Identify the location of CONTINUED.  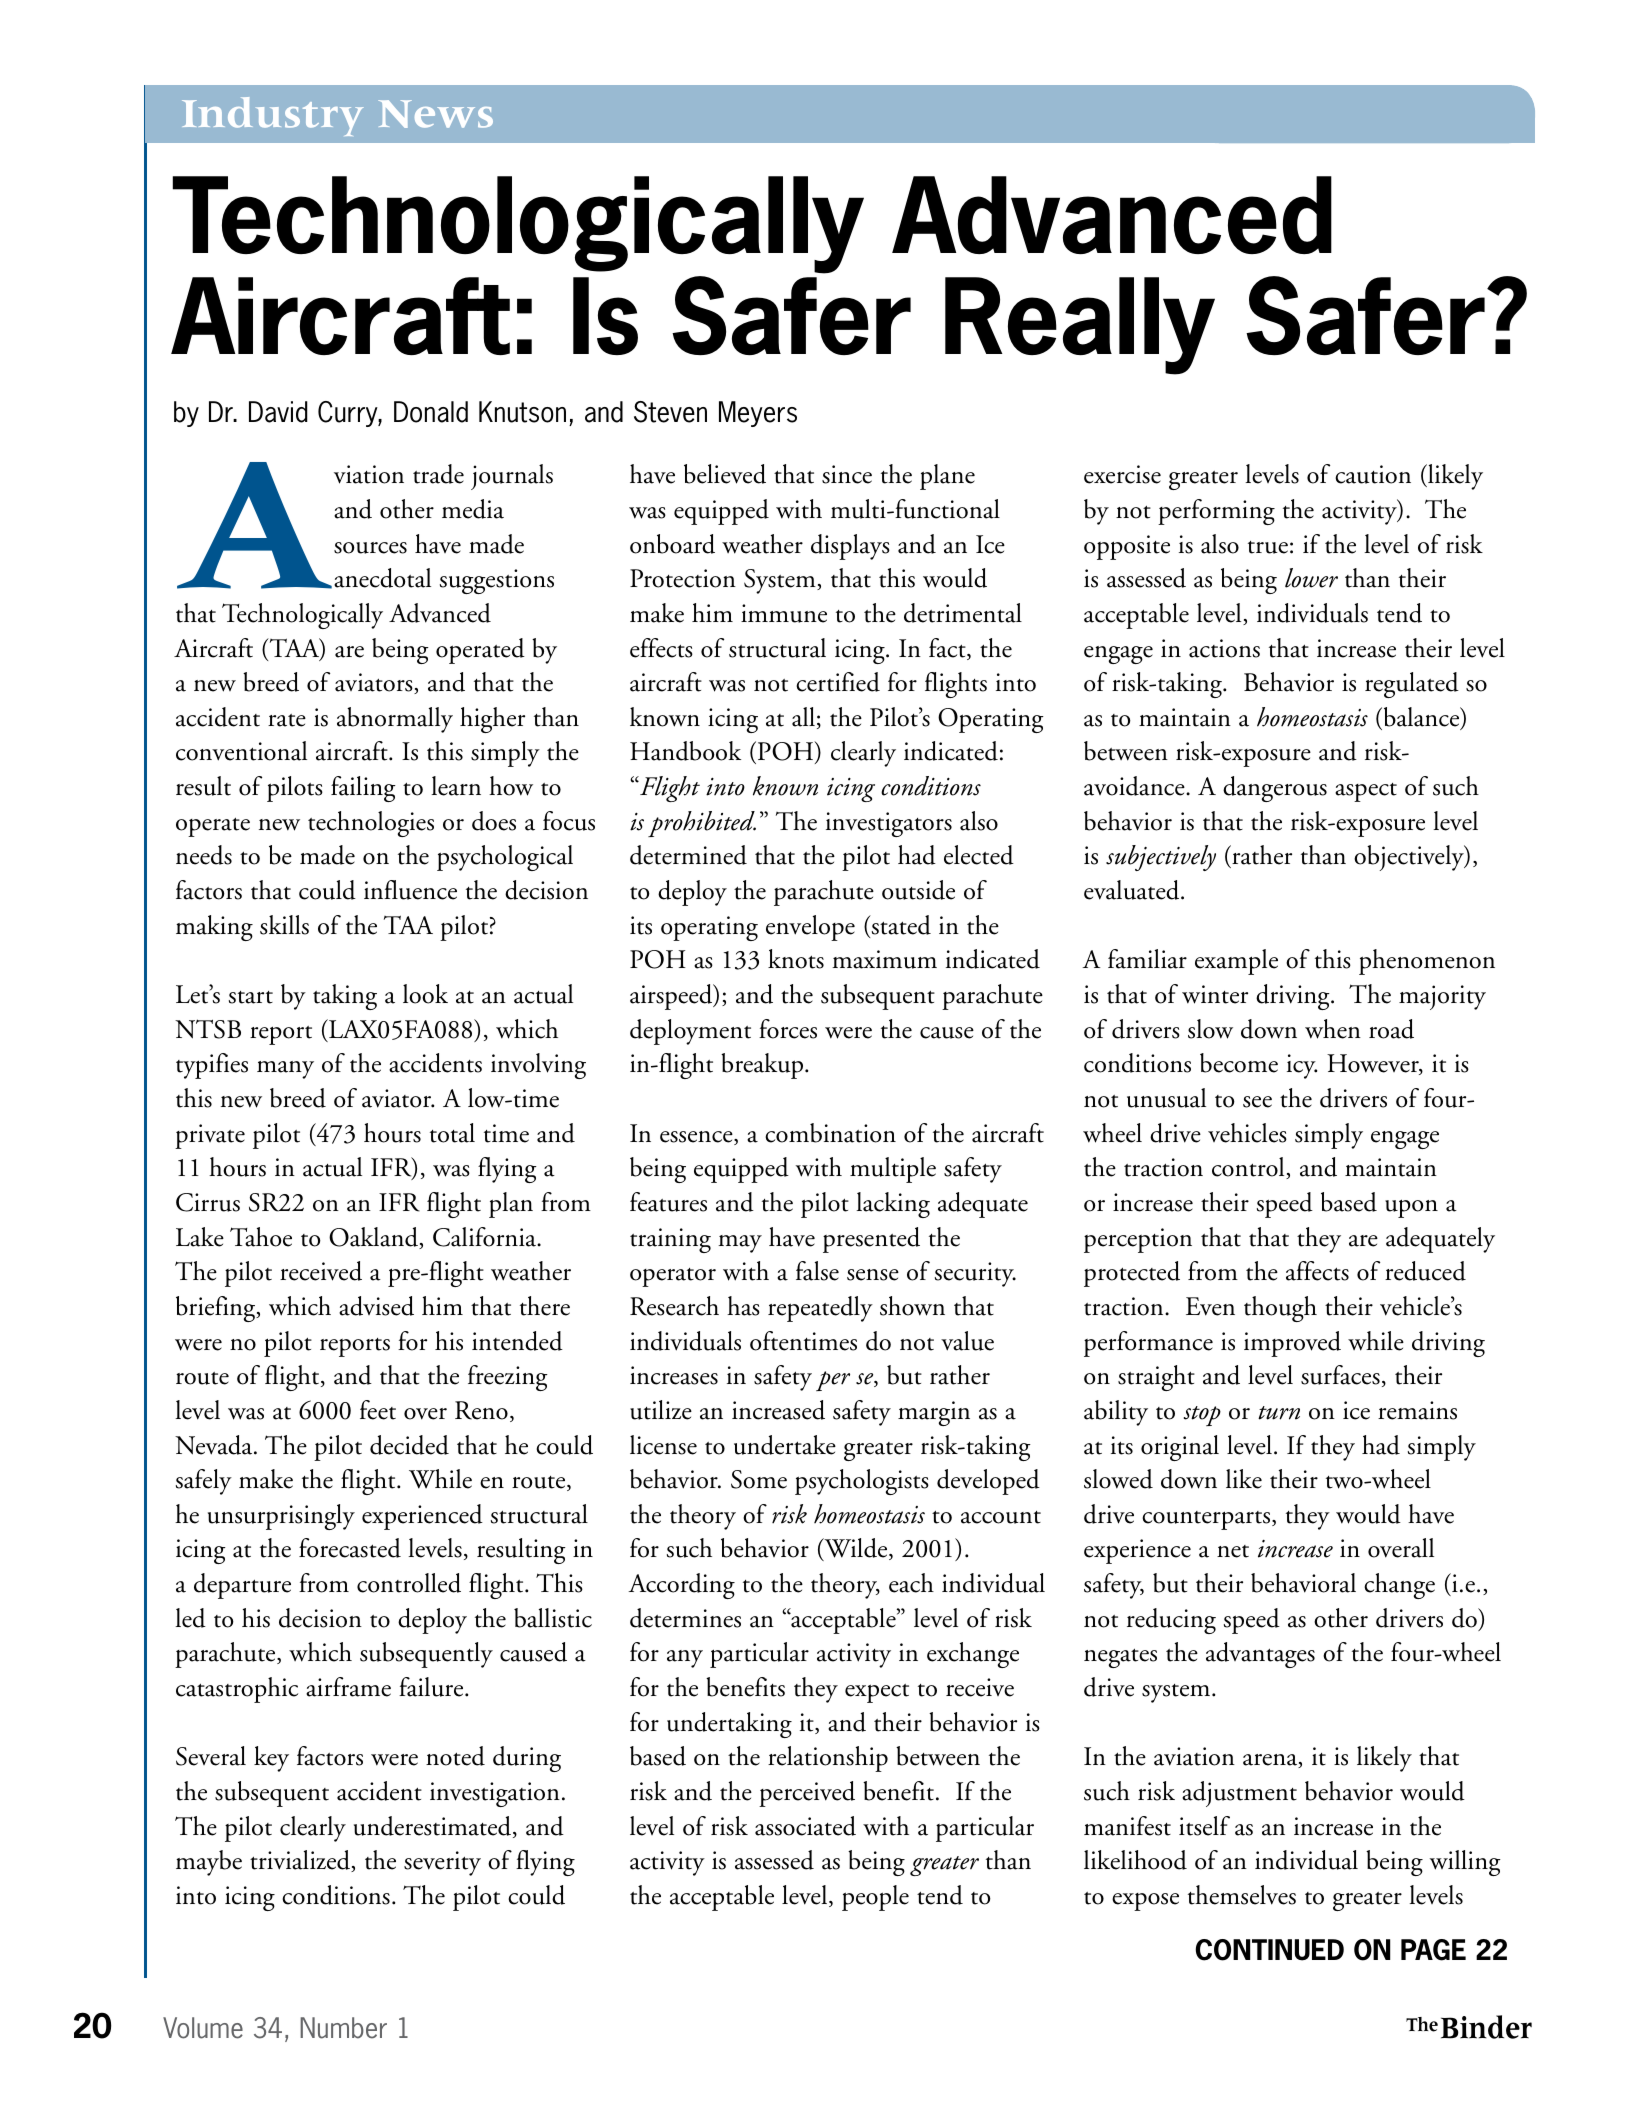
(1269, 1950).
